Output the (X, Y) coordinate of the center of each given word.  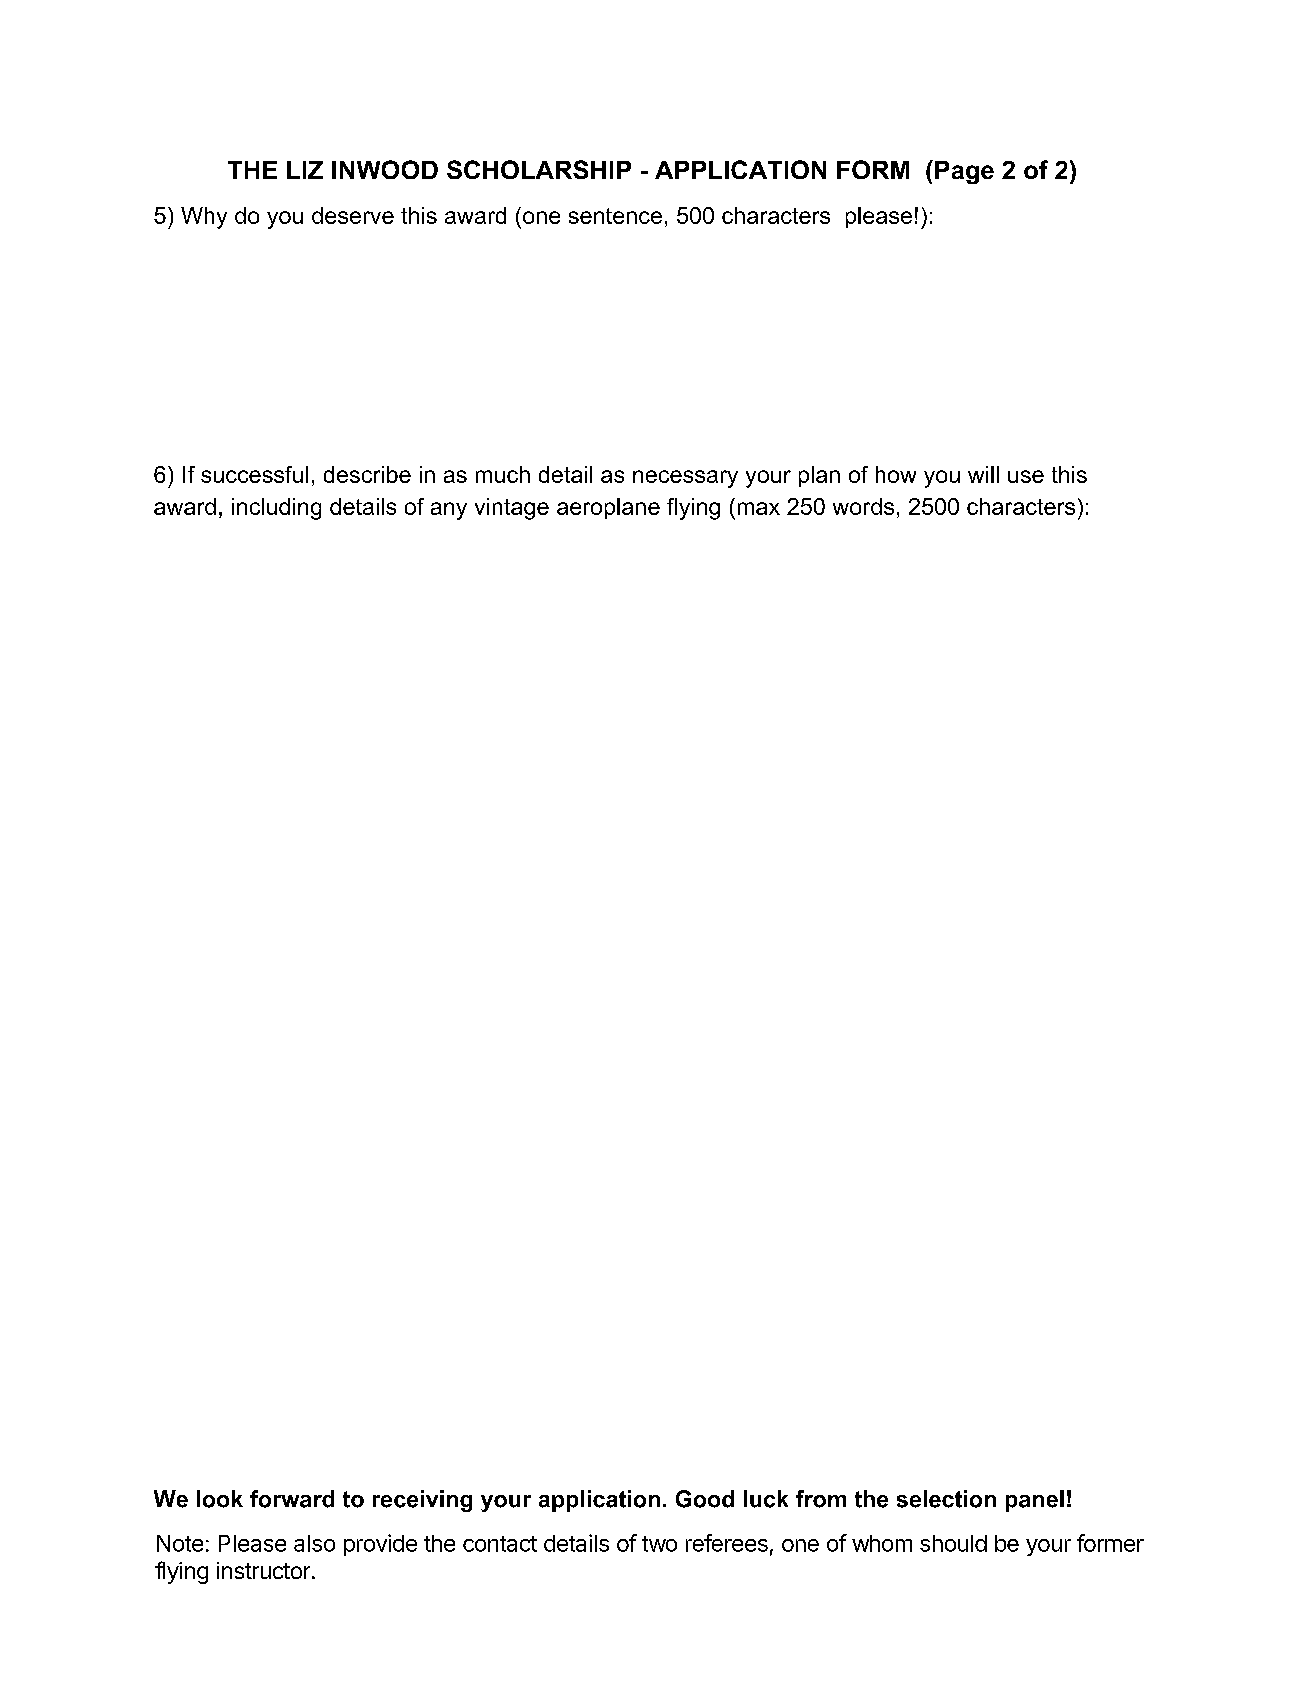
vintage (512, 509)
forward (292, 1499)
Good (705, 1499)
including (276, 509)
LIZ (305, 170)
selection (946, 1499)
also (314, 1543)
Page (964, 172)
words (863, 506)
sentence (615, 216)
